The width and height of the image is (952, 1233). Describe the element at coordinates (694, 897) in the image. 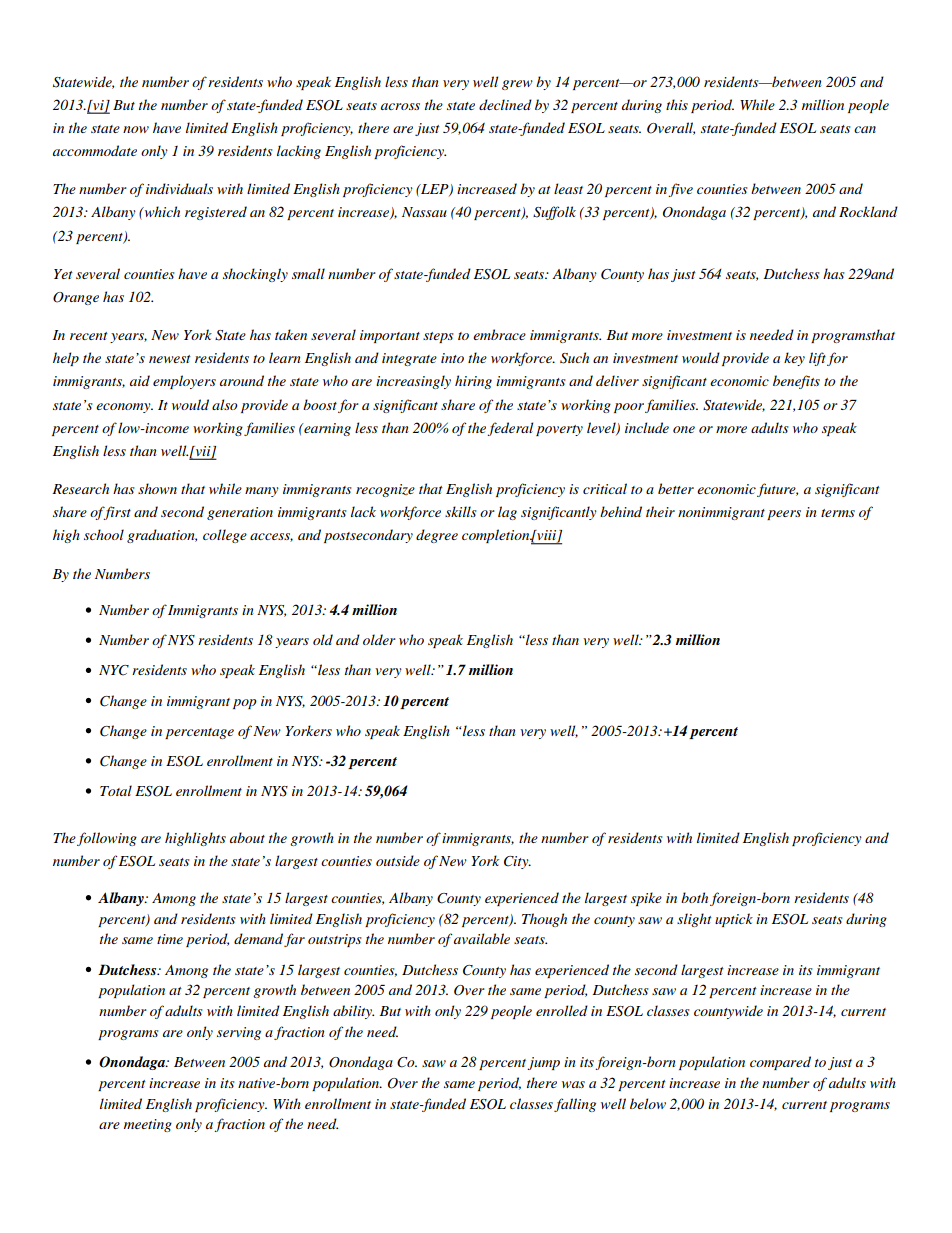

I see `both` at that location.
